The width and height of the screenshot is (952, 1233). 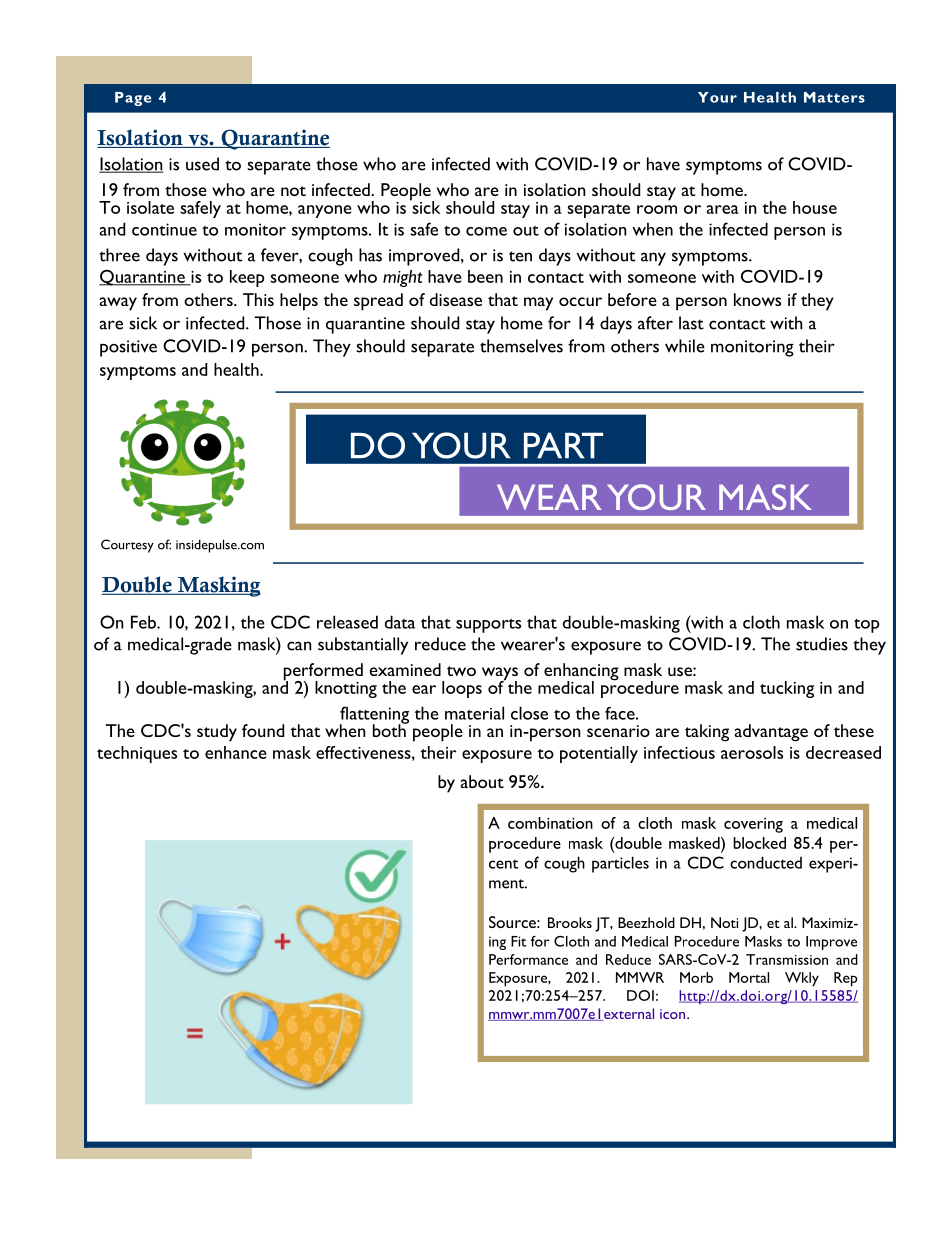 What do you see at coordinates (127, 546) in the screenshot?
I see `Courtesy` at bounding box center [127, 546].
